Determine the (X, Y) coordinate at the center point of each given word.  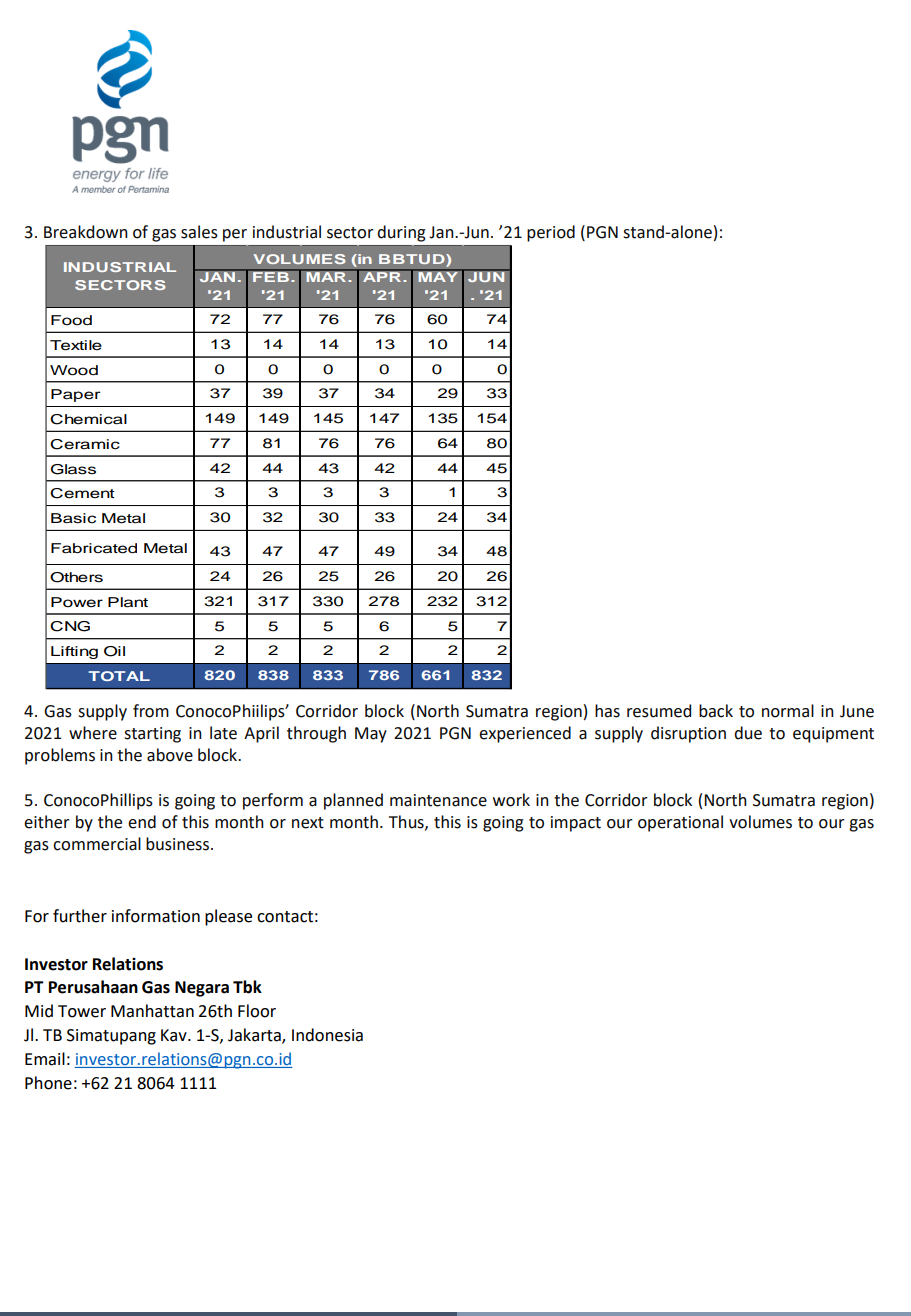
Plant (128, 602)
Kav (175, 1035)
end (142, 822)
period (551, 233)
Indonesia (327, 1035)
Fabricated (94, 548)
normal (788, 711)
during (401, 233)
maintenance (438, 800)
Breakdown (86, 232)
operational (680, 823)
